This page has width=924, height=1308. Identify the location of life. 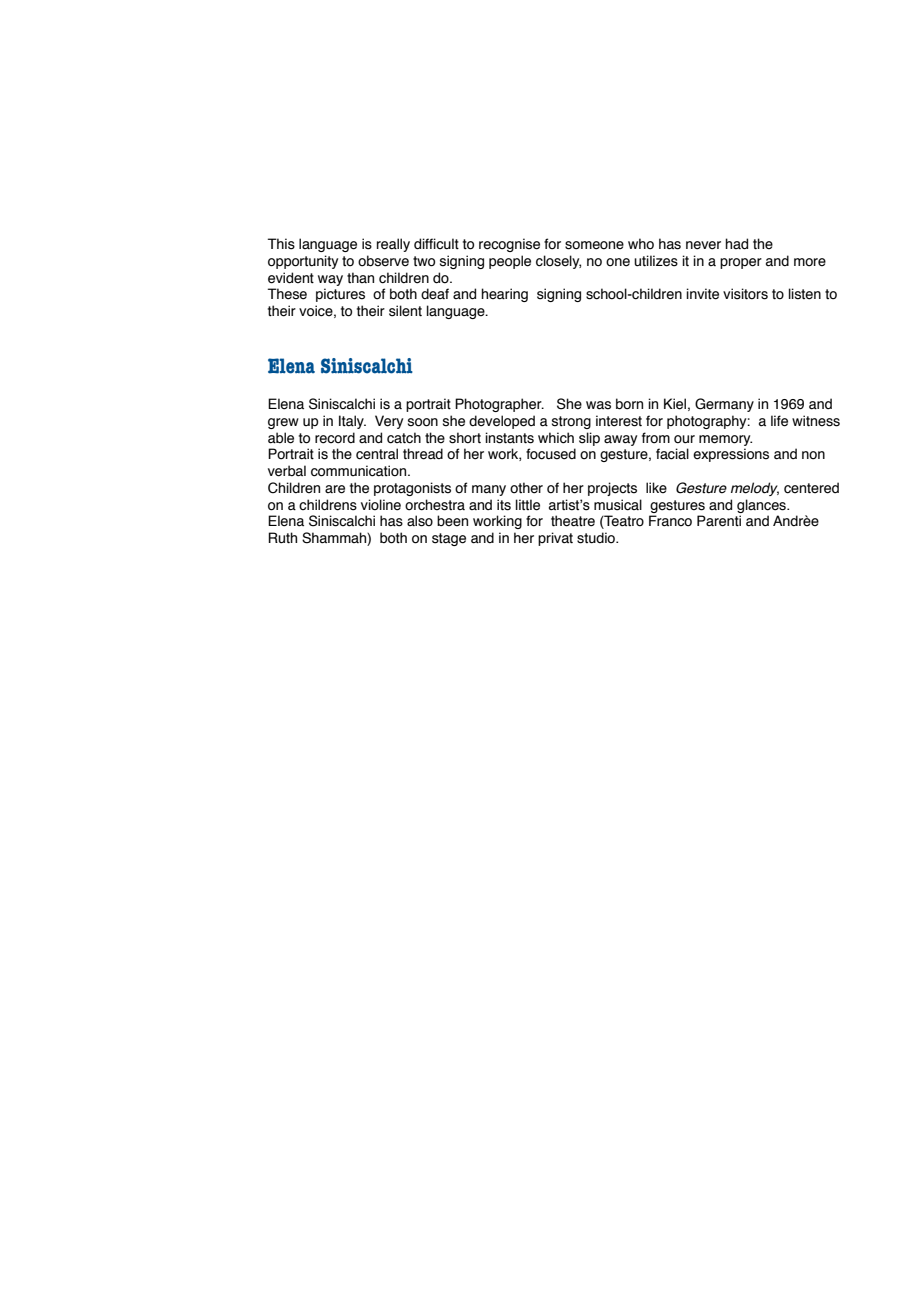
(779, 421).
